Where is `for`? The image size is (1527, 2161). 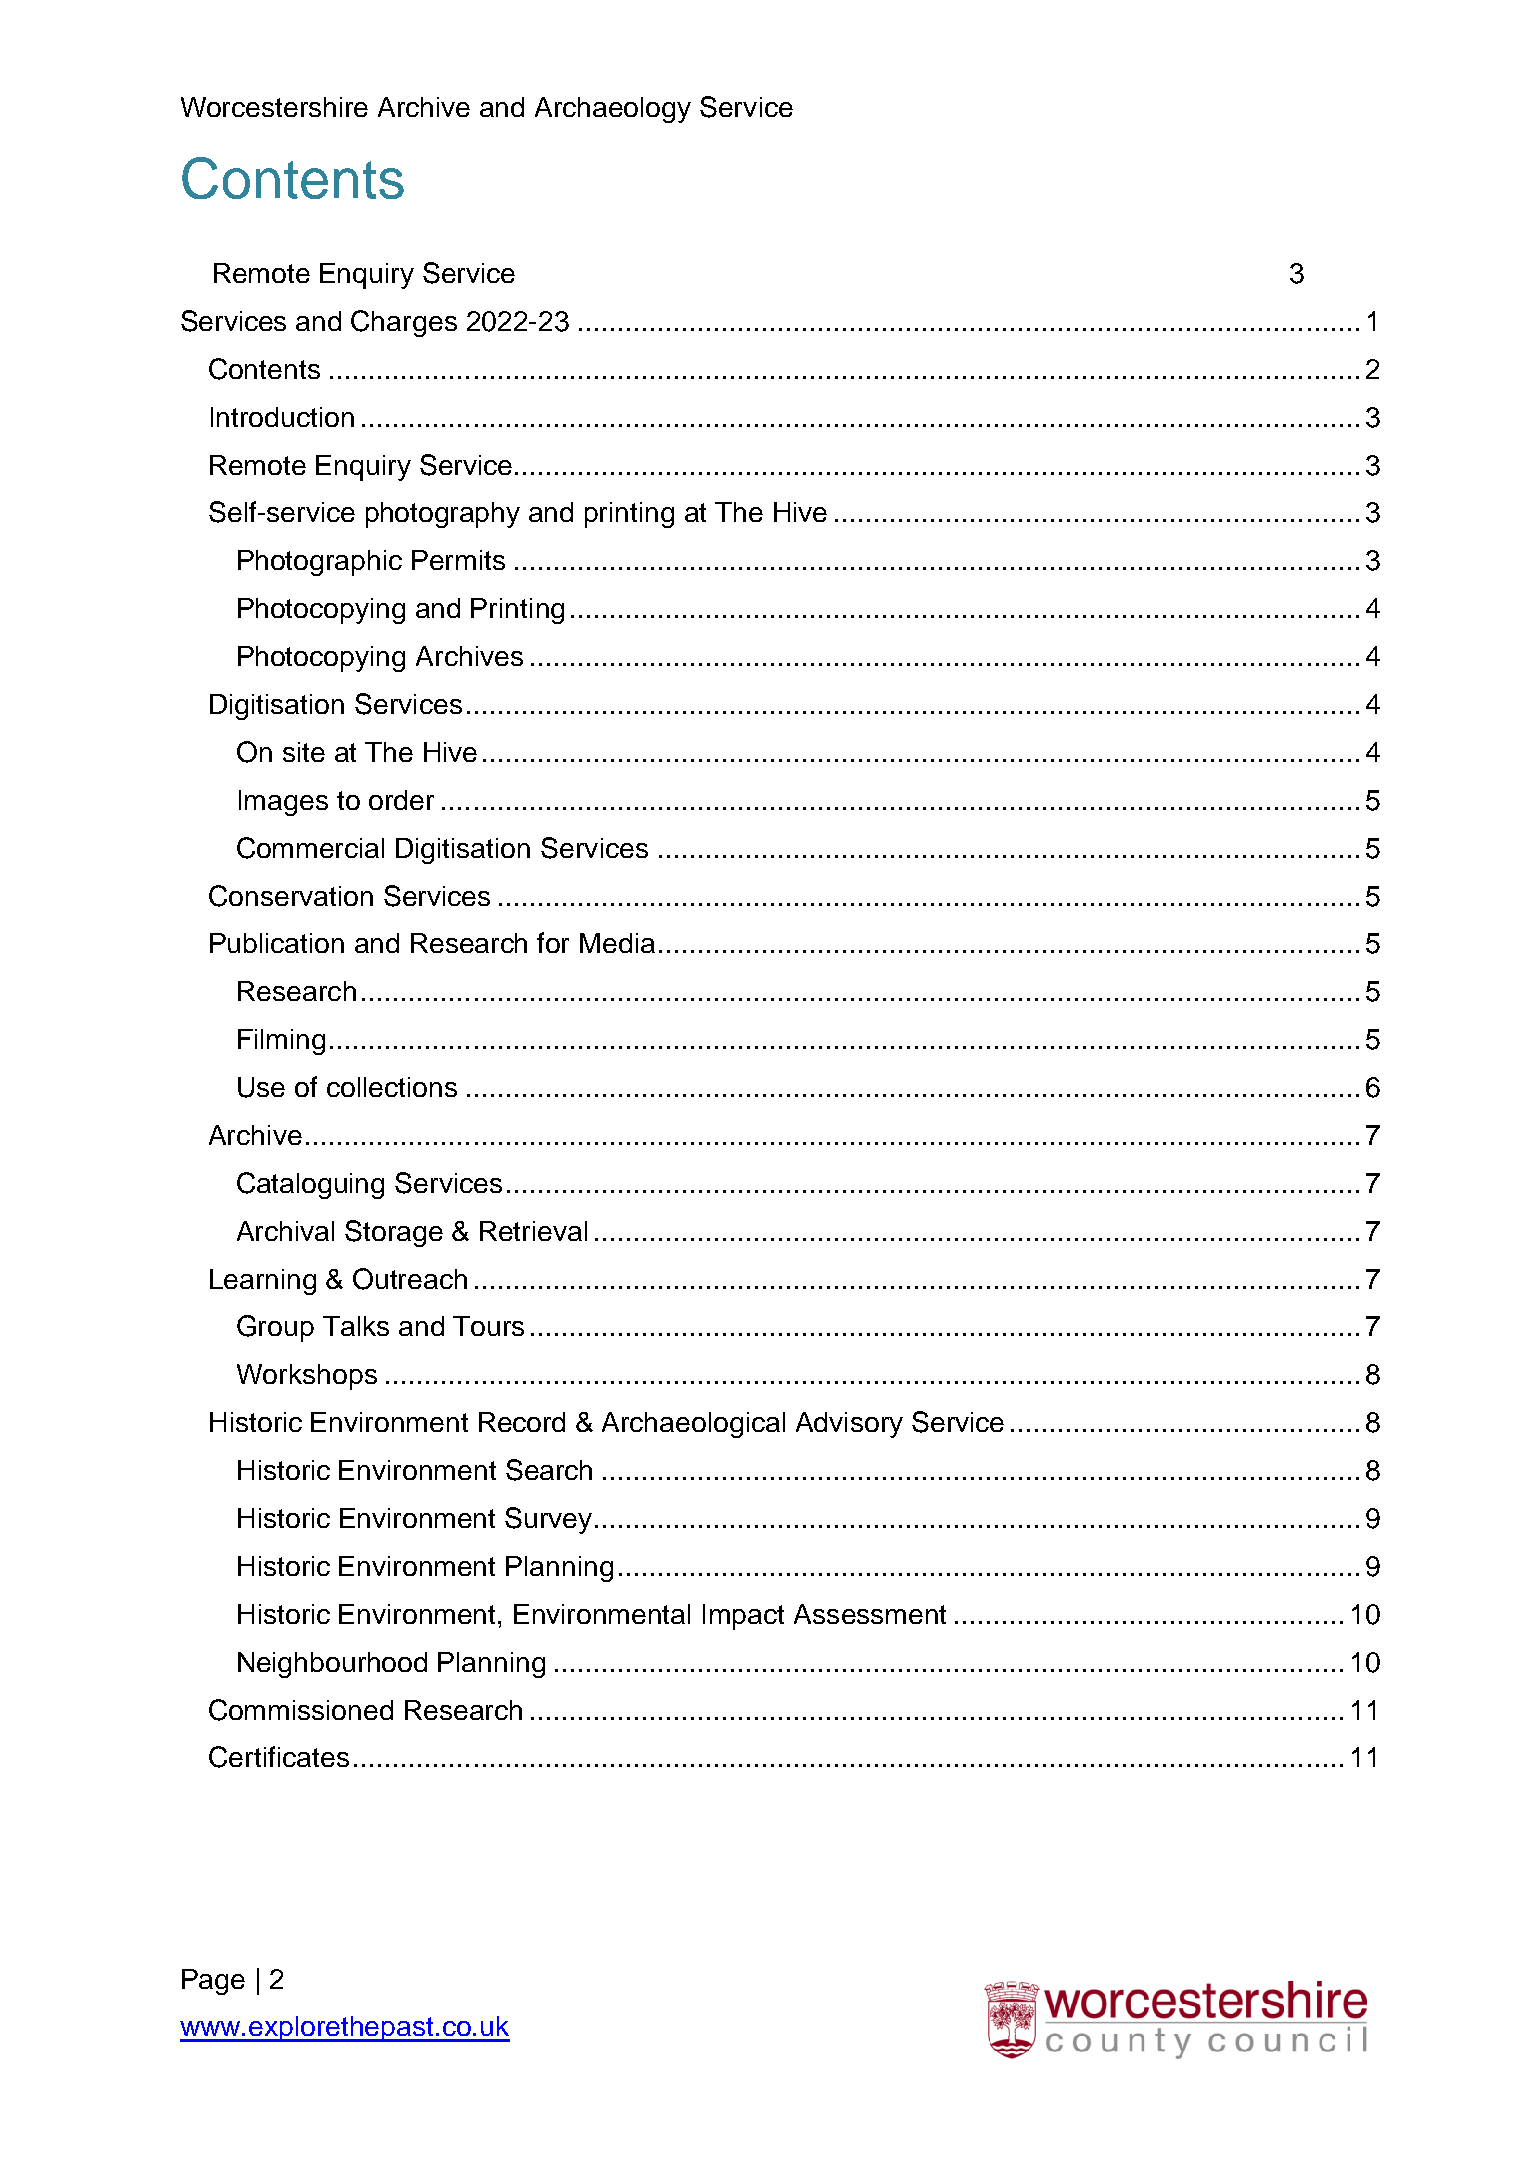 for is located at coordinates (553, 942).
